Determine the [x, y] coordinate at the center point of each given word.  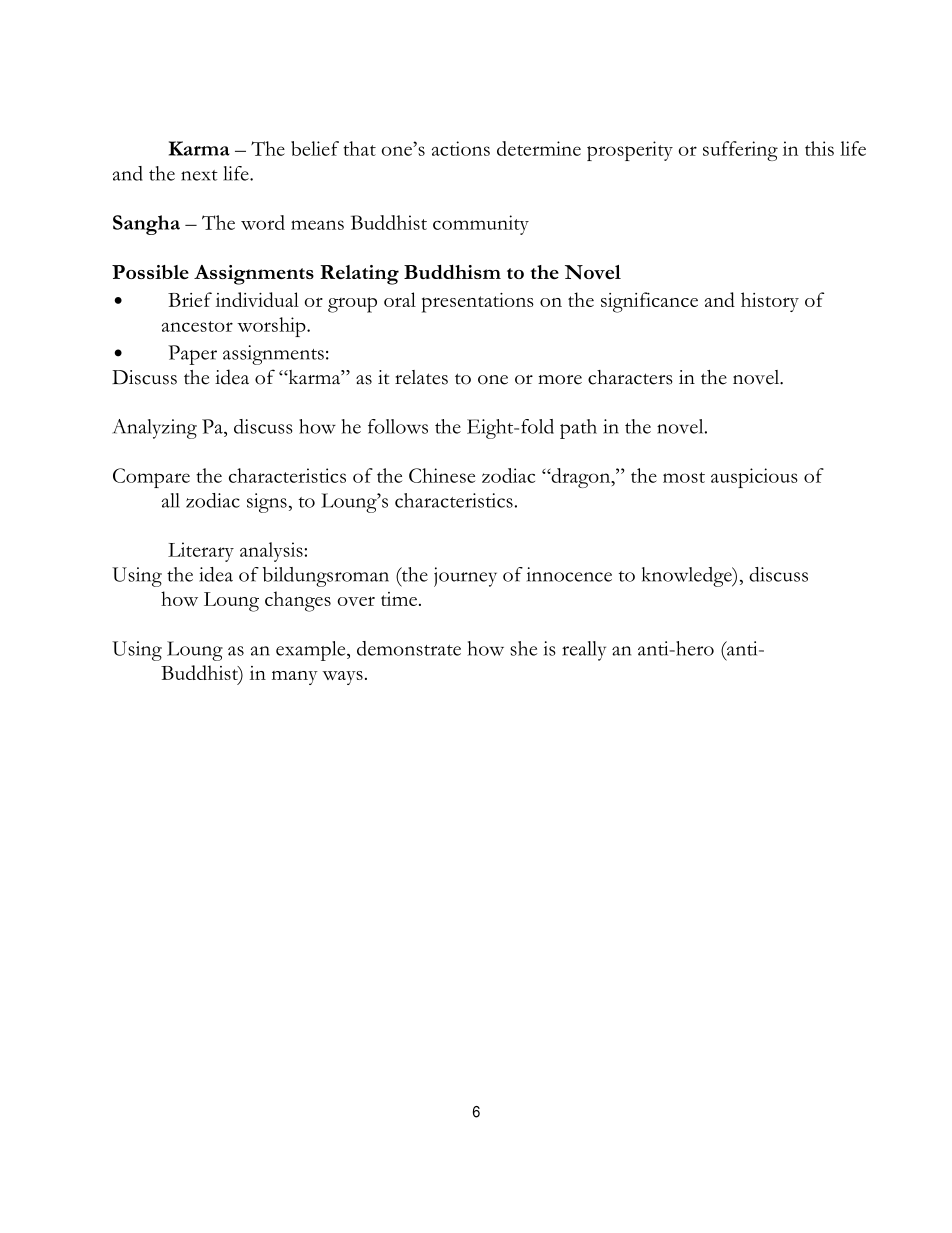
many [295, 678]
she [523, 648]
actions [461, 148]
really [584, 651]
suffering [740, 151]
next [199, 175]
